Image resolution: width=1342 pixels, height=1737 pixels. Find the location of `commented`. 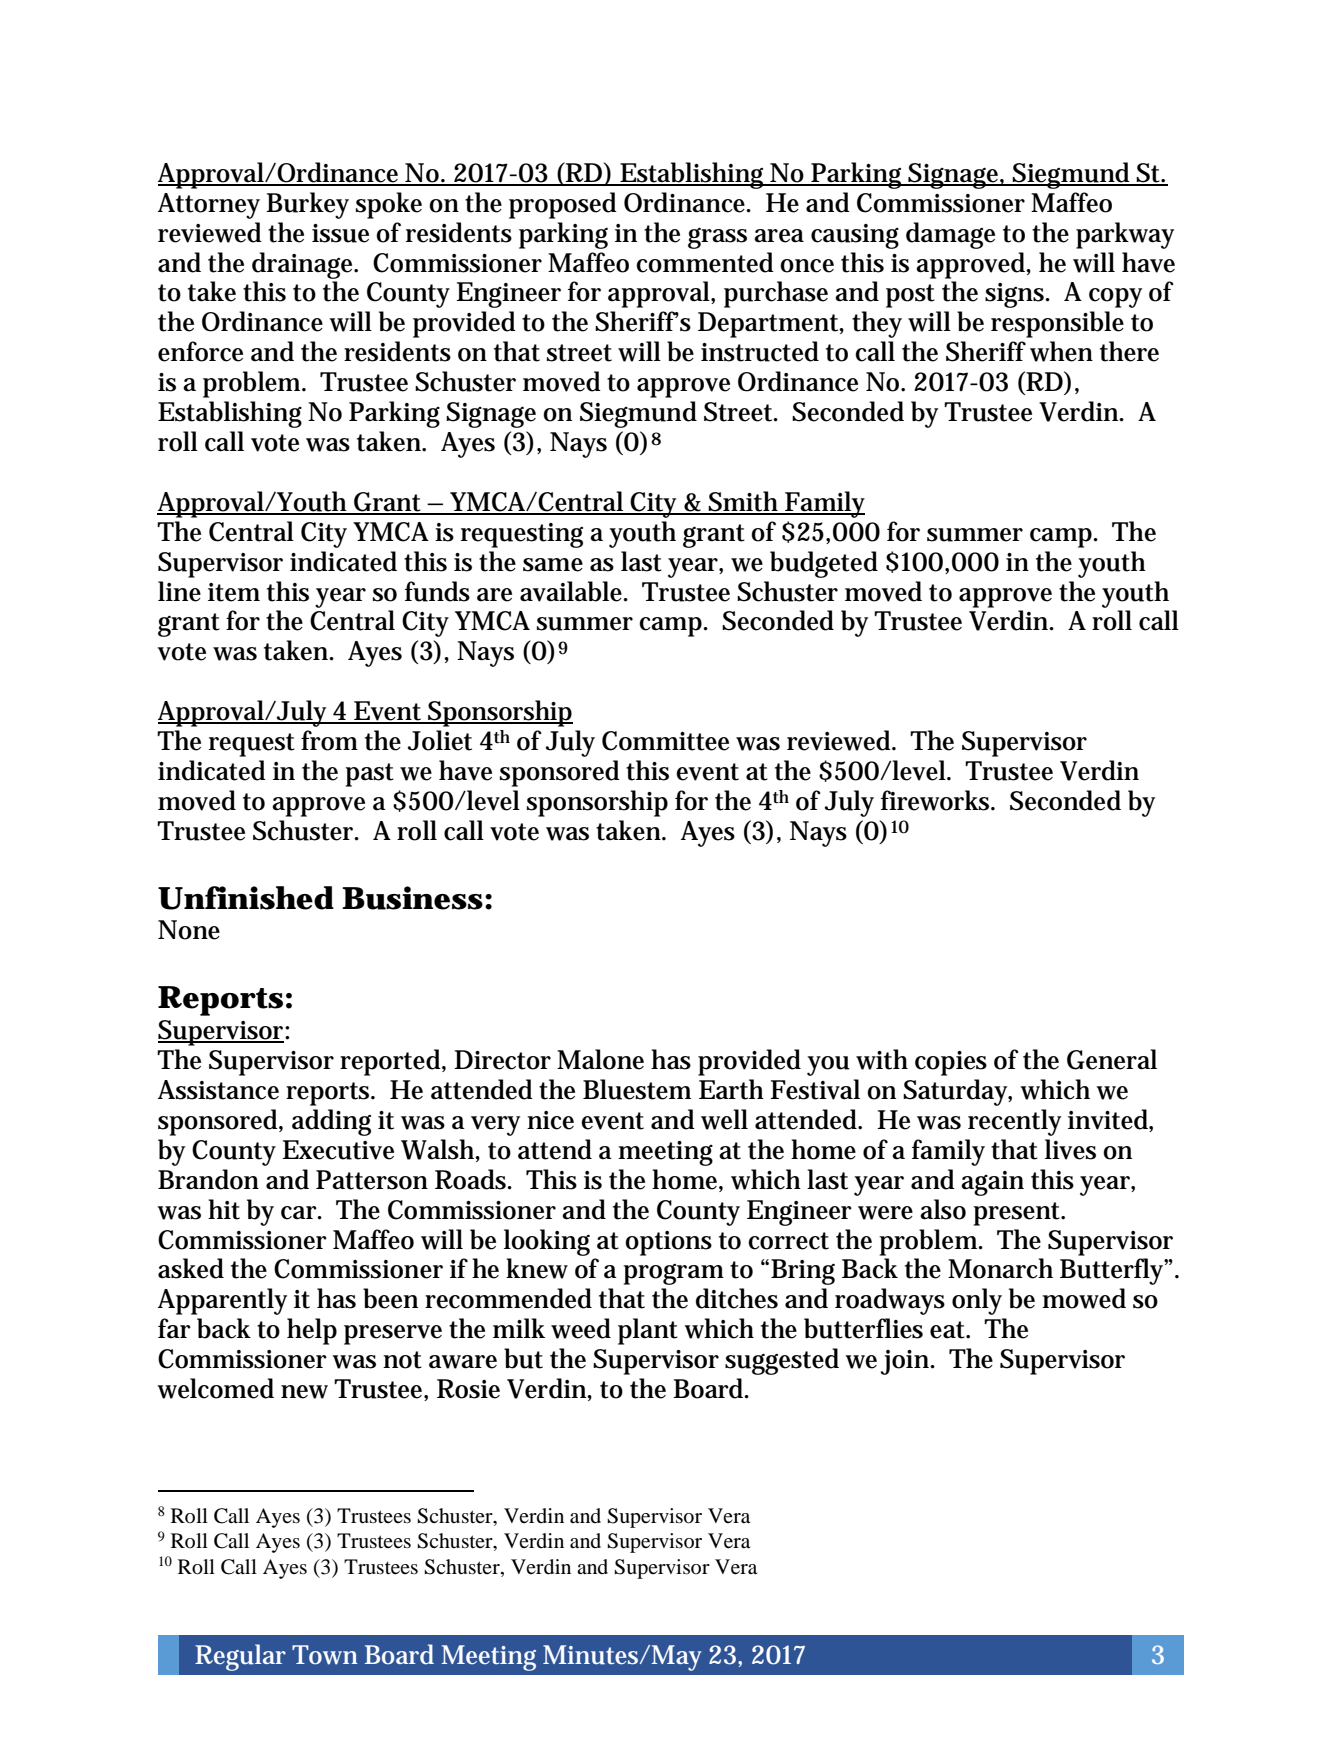

commented is located at coordinates (705, 262).
